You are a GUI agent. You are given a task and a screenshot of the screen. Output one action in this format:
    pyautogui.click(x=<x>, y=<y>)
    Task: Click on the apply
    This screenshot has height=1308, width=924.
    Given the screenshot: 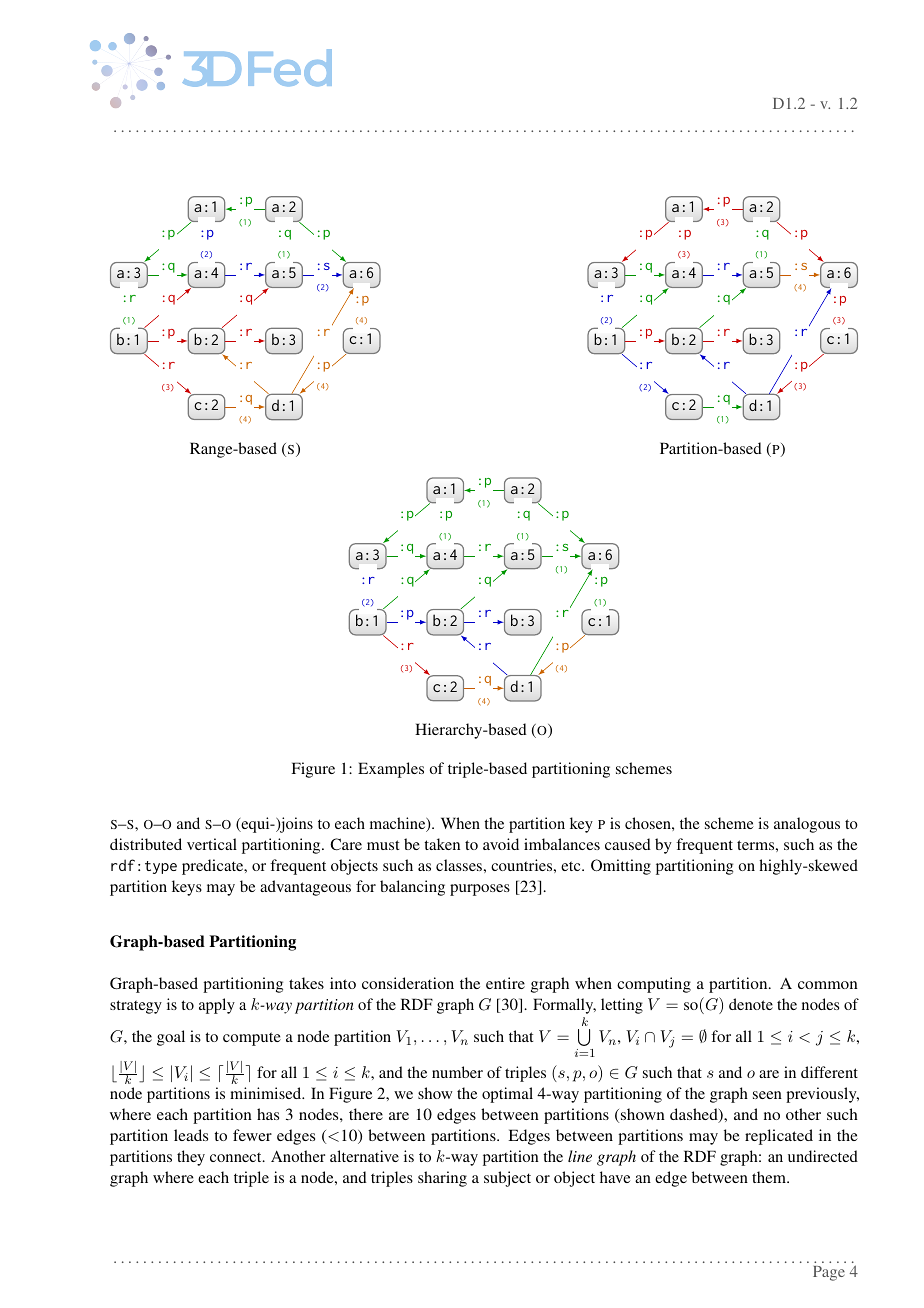 What is the action you would take?
    pyautogui.click(x=217, y=1006)
